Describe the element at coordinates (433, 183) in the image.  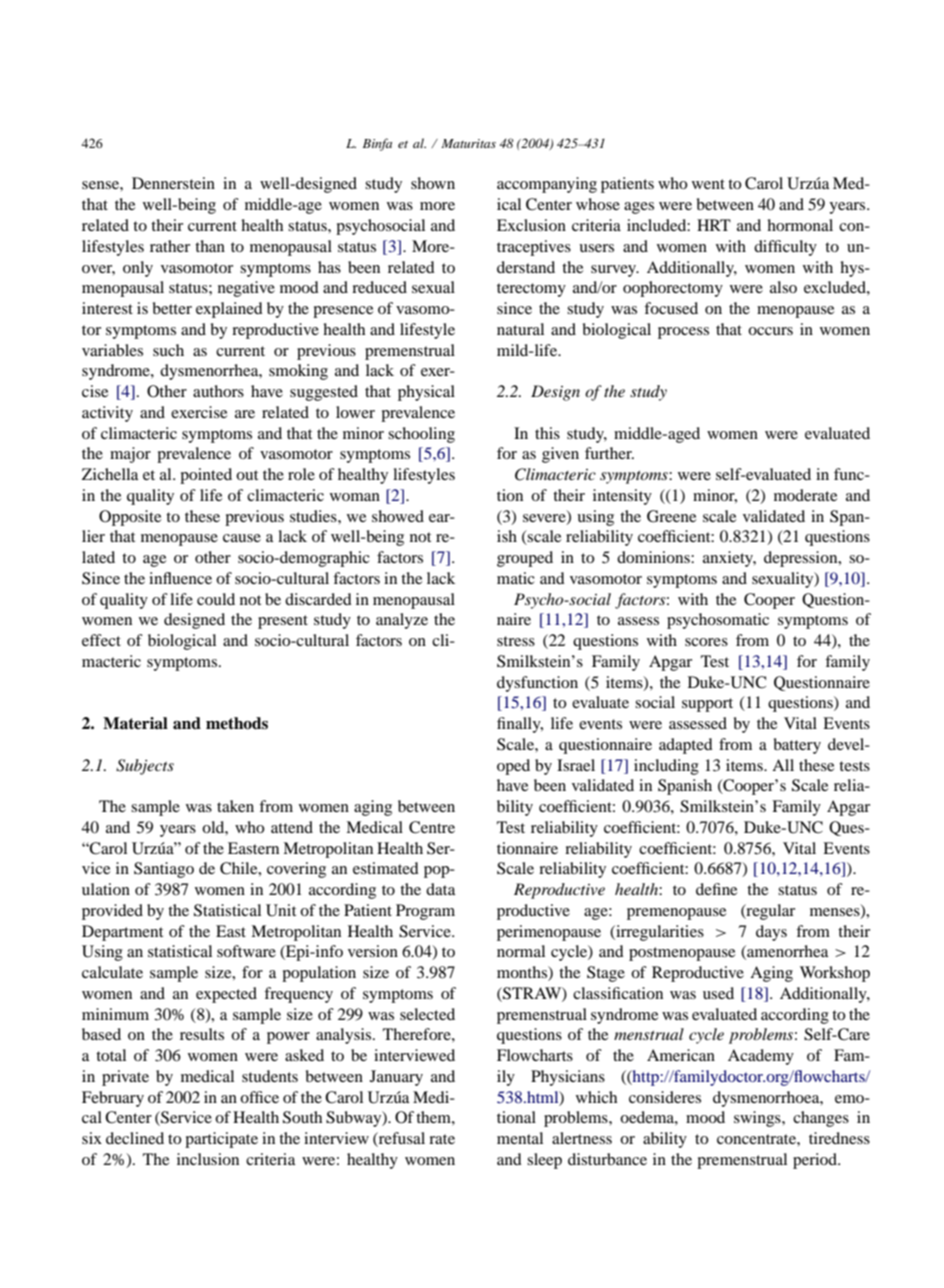
I see `shown` at that location.
